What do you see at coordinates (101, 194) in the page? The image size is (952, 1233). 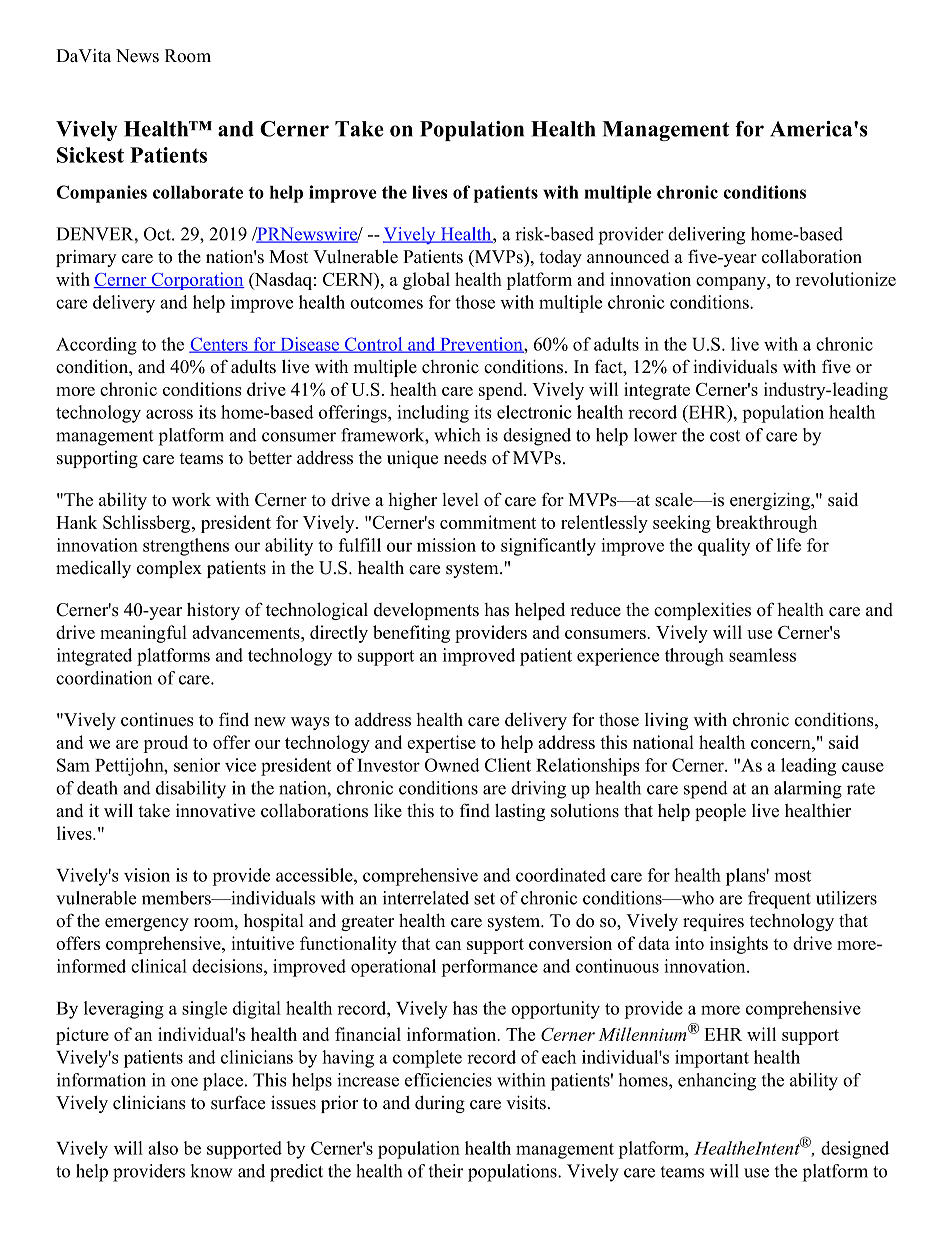 I see `Companies` at bounding box center [101, 194].
